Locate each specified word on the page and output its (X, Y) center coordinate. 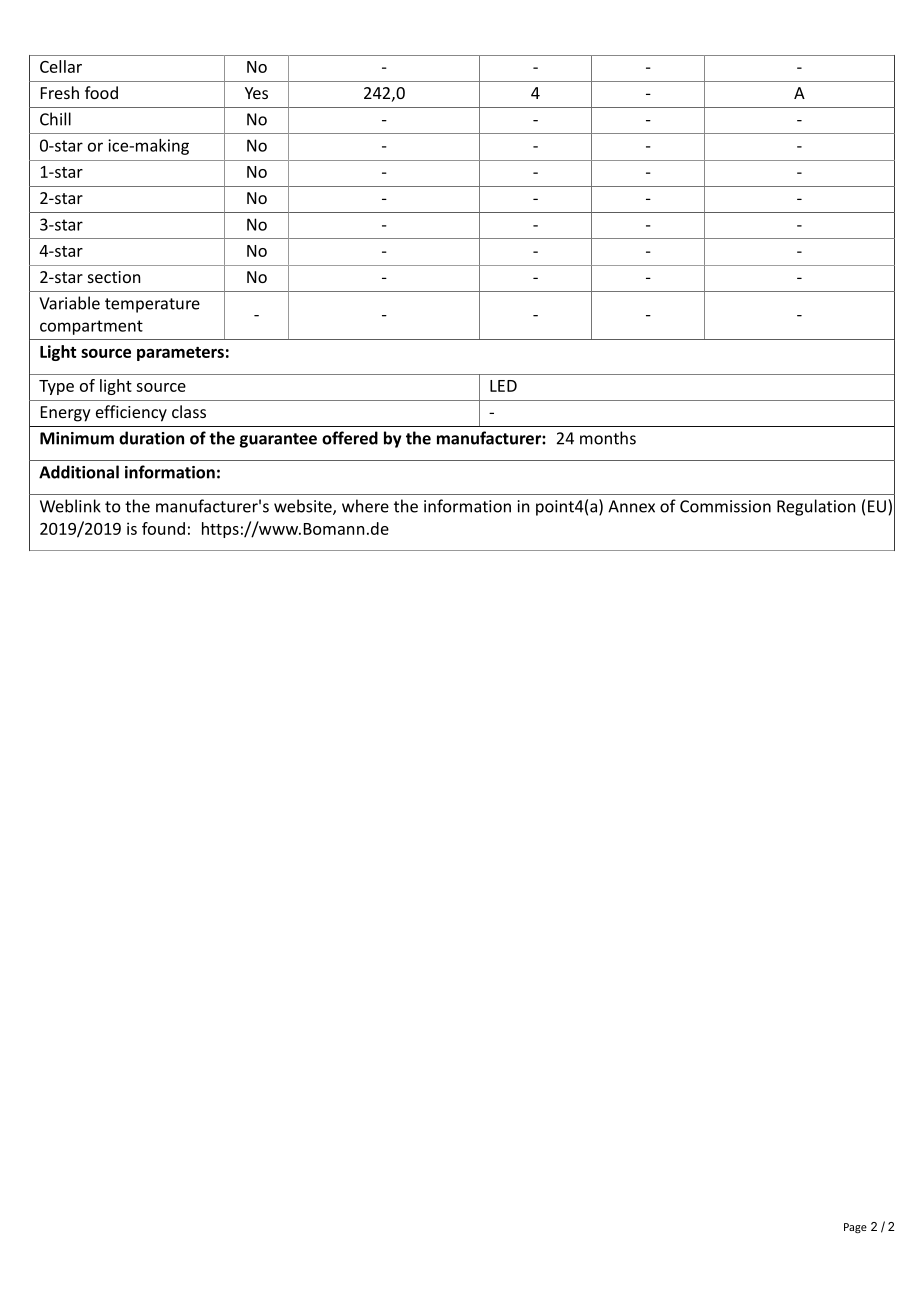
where (365, 506)
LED (503, 386)
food (101, 92)
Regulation (816, 507)
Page (855, 1228)
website (304, 507)
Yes (256, 93)
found (163, 528)
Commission (725, 506)
